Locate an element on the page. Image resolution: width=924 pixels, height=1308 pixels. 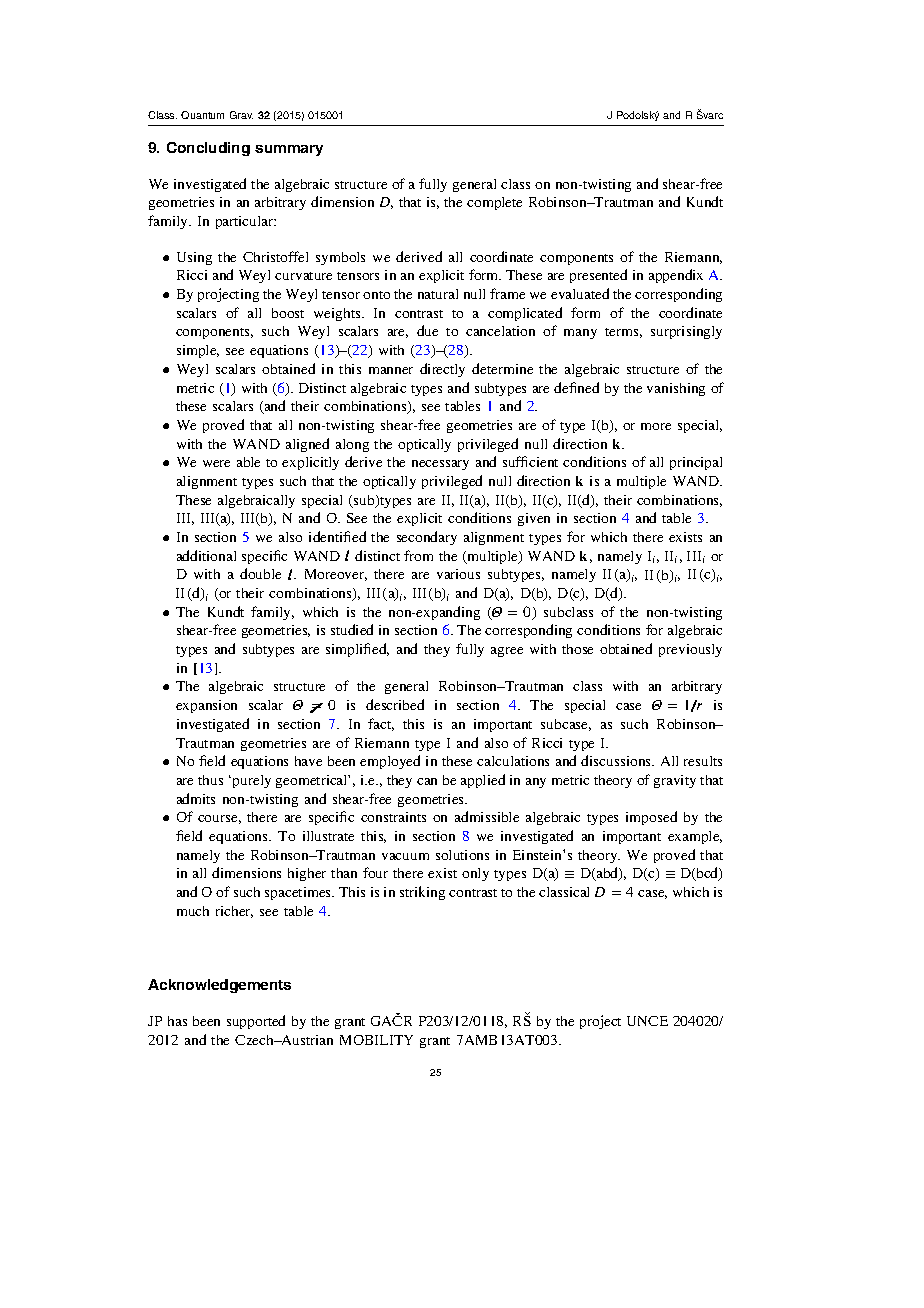
MOBILITY is located at coordinates (376, 1040).
